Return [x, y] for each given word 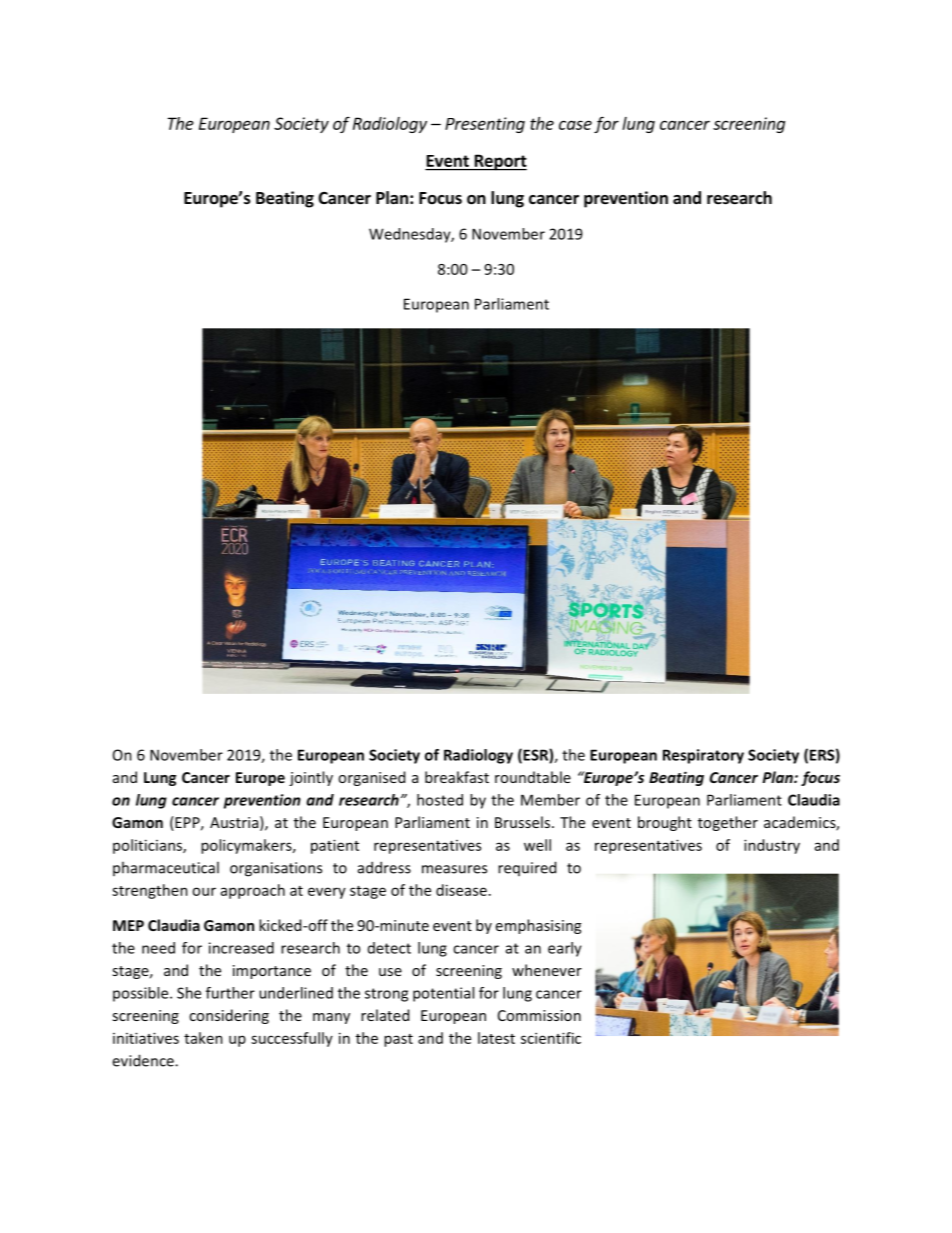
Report [499, 162]
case [575, 125]
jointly [311, 778]
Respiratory [703, 756]
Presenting [485, 125]
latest [496, 1038]
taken [203, 1038]
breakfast [457, 777]
